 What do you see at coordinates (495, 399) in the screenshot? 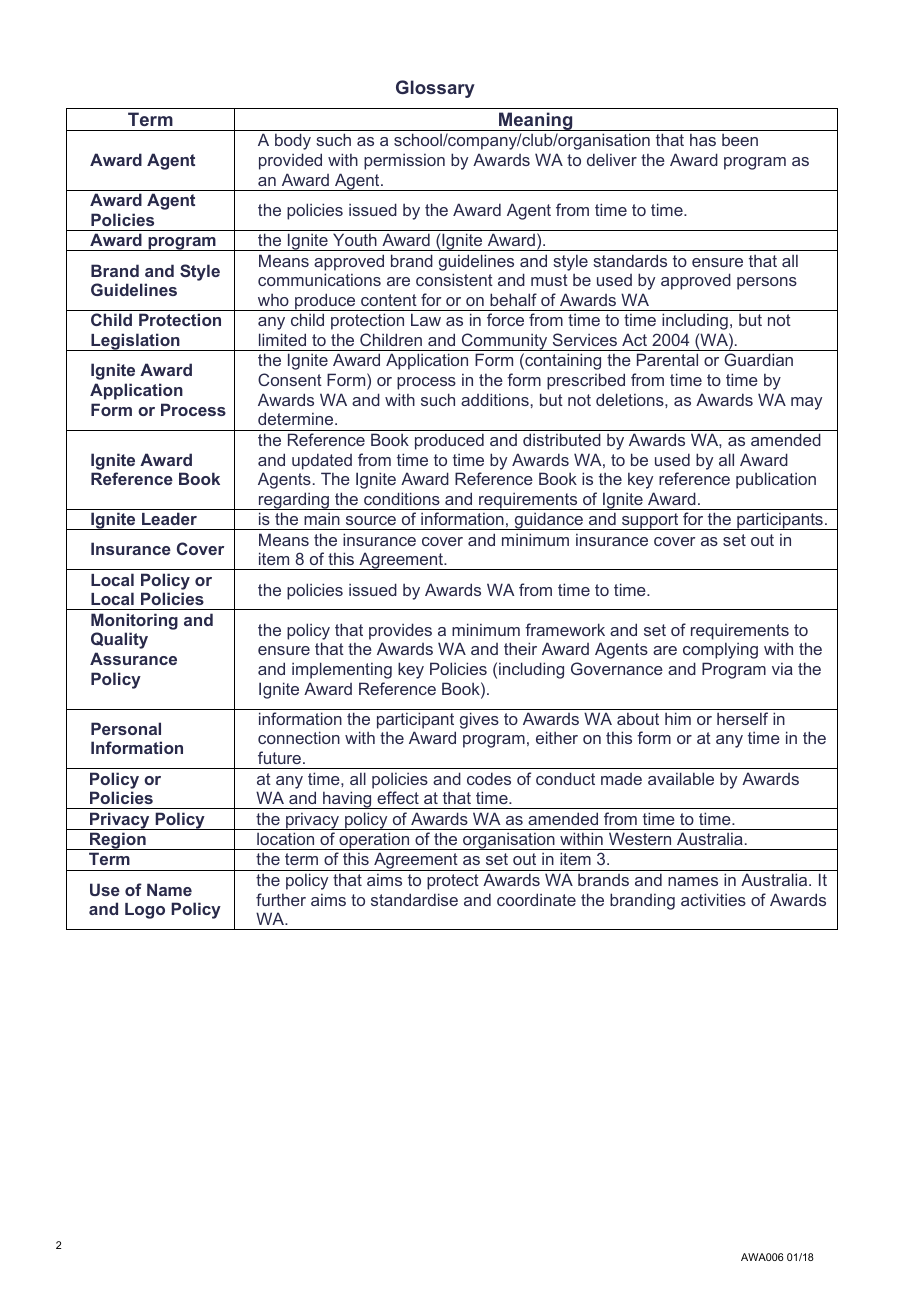
I see `additions` at bounding box center [495, 399].
